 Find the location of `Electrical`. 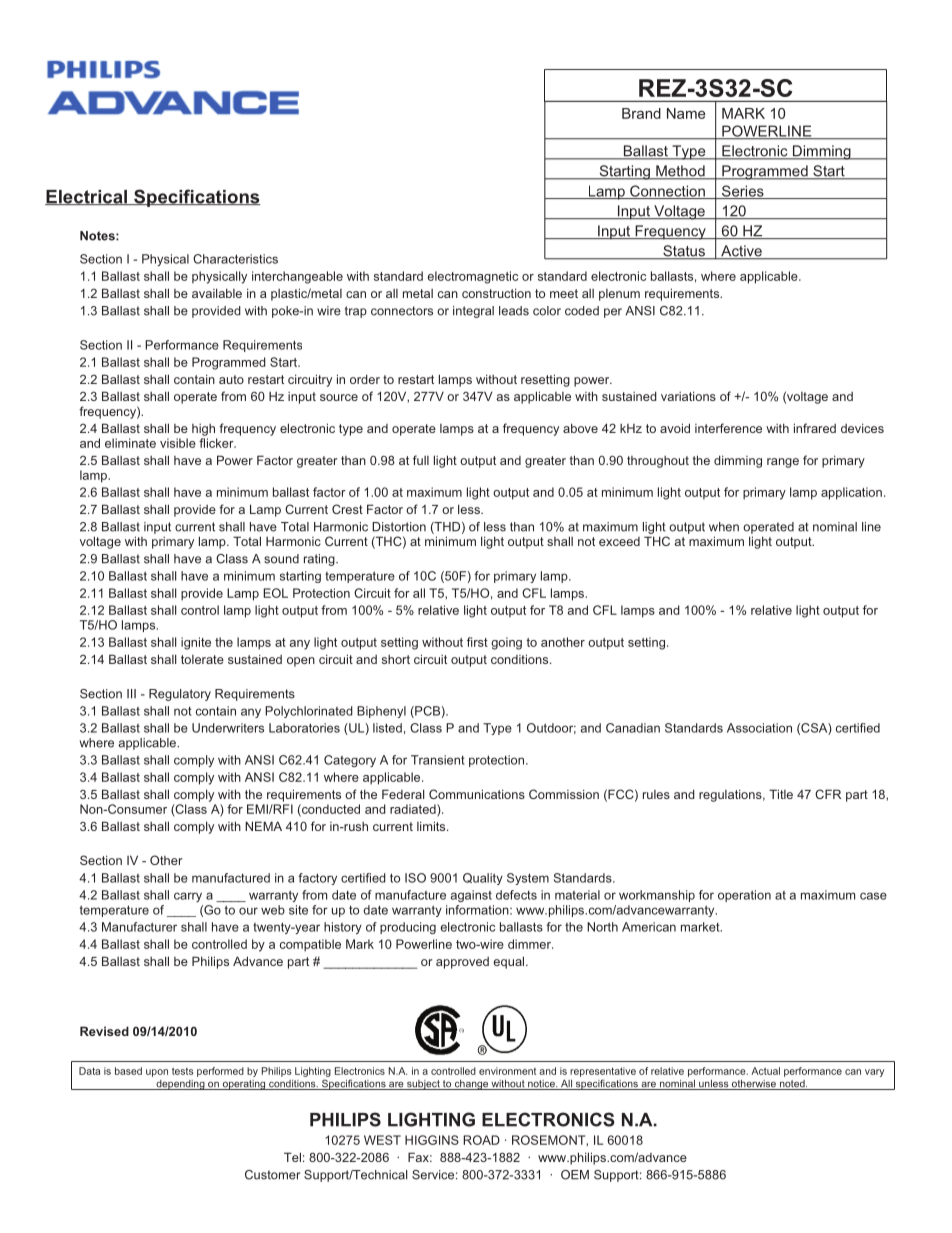

Electrical is located at coordinates (87, 197).
